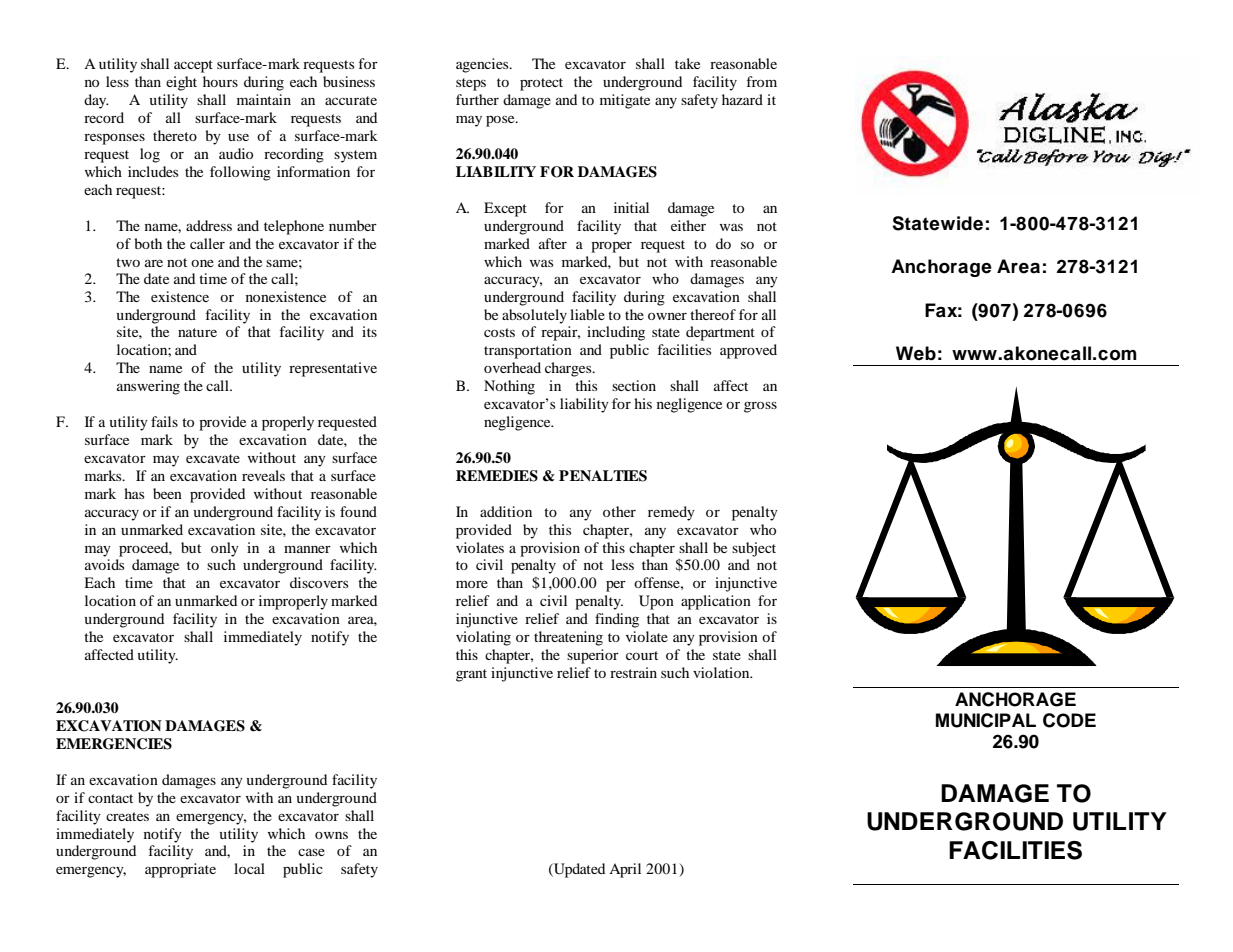 Image resolution: width=1233 pixels, height=952 pixels. Describe the element at coordinates (760, 407) in the page. I see `gross` at that location.
